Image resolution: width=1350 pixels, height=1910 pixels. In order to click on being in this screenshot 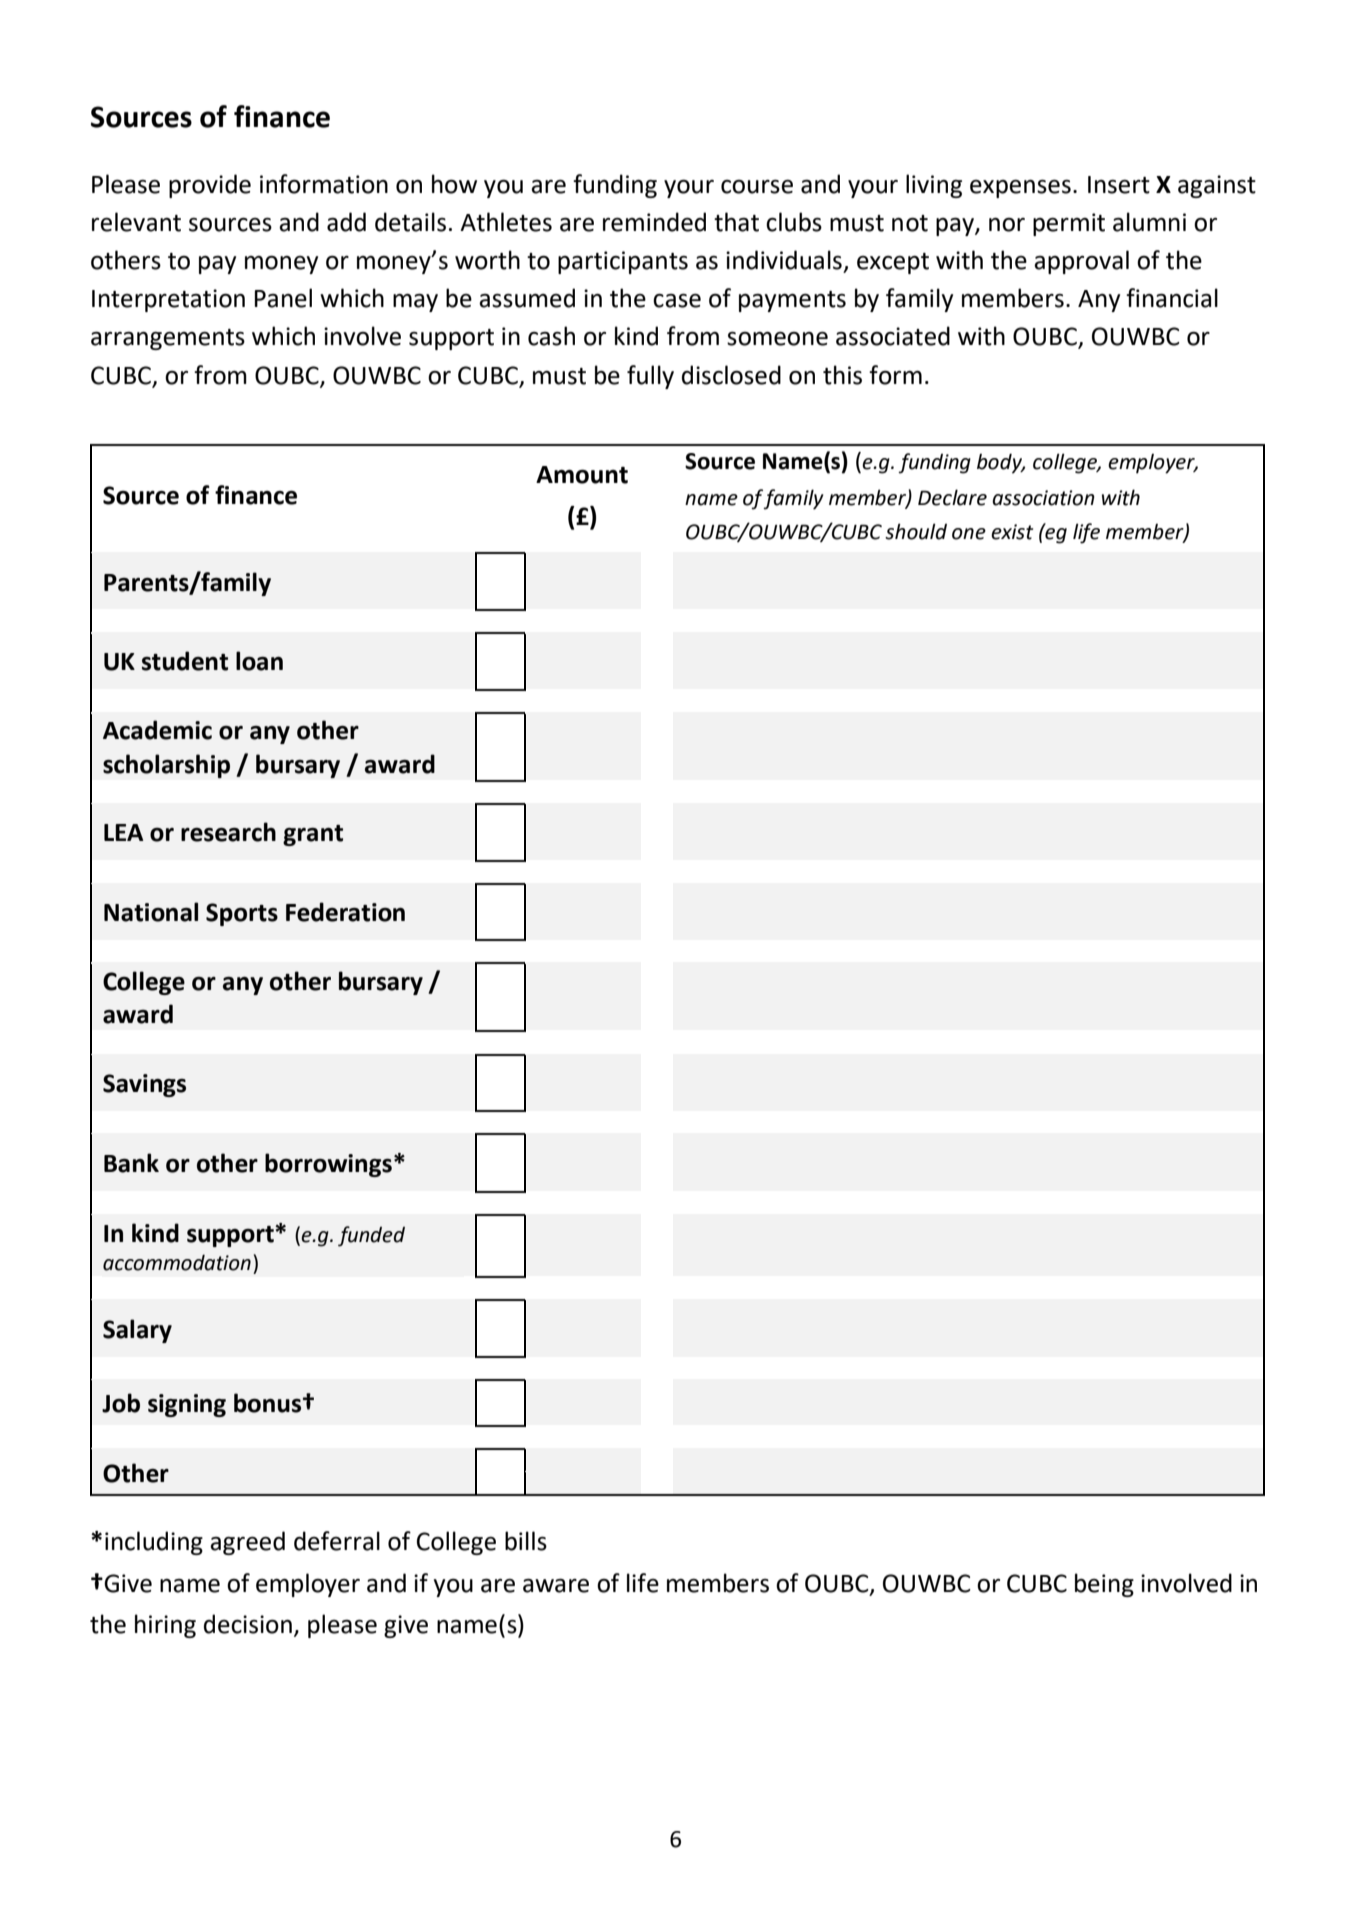, I will do `click(1104, 1585)`.
